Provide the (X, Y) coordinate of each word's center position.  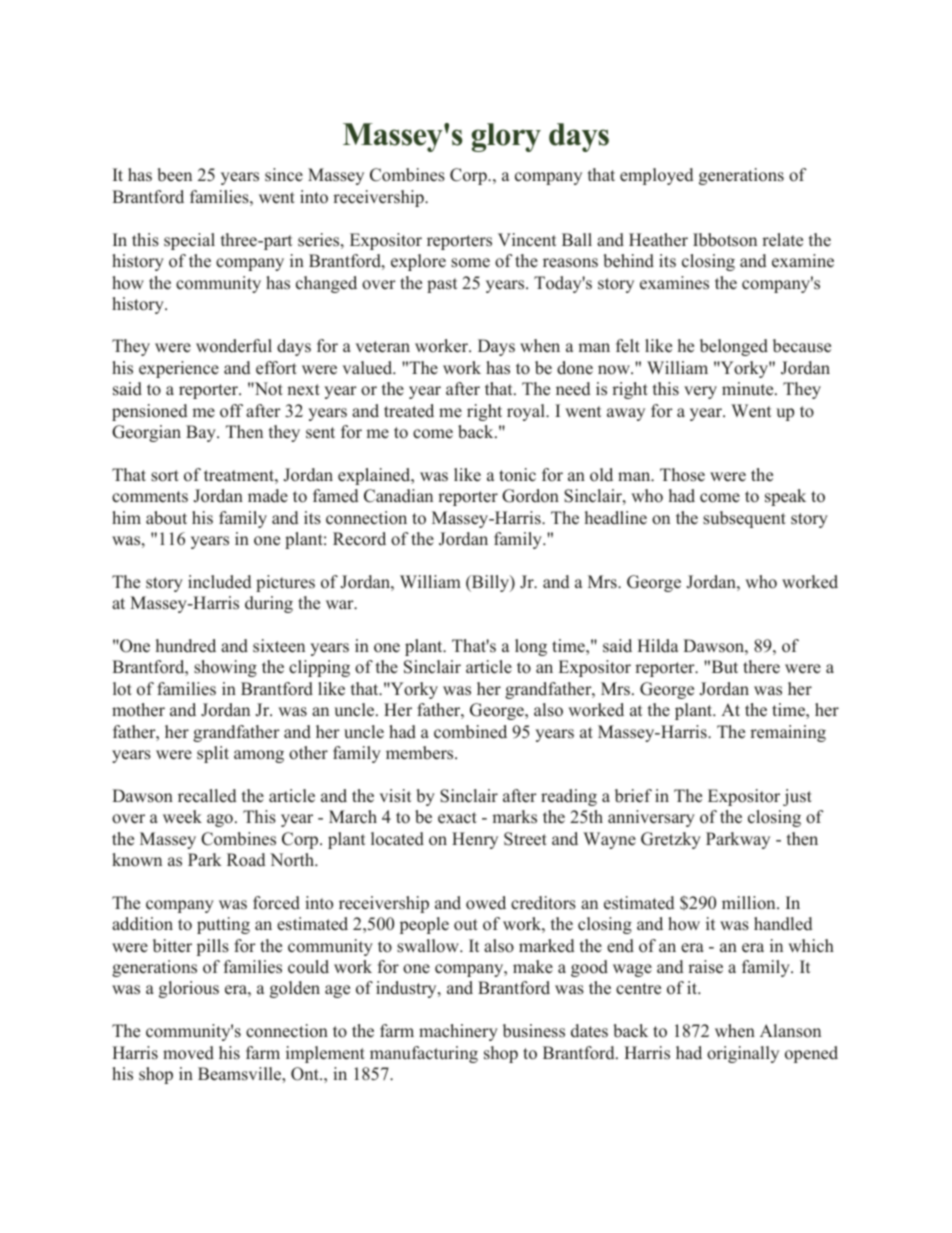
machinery (458, 1032)
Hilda (658, 646)
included (220, 582)
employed (657, 176)
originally (743, 1054)
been (174, 175)
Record (359, 539)
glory (506, 137)
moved (188, 1053)
